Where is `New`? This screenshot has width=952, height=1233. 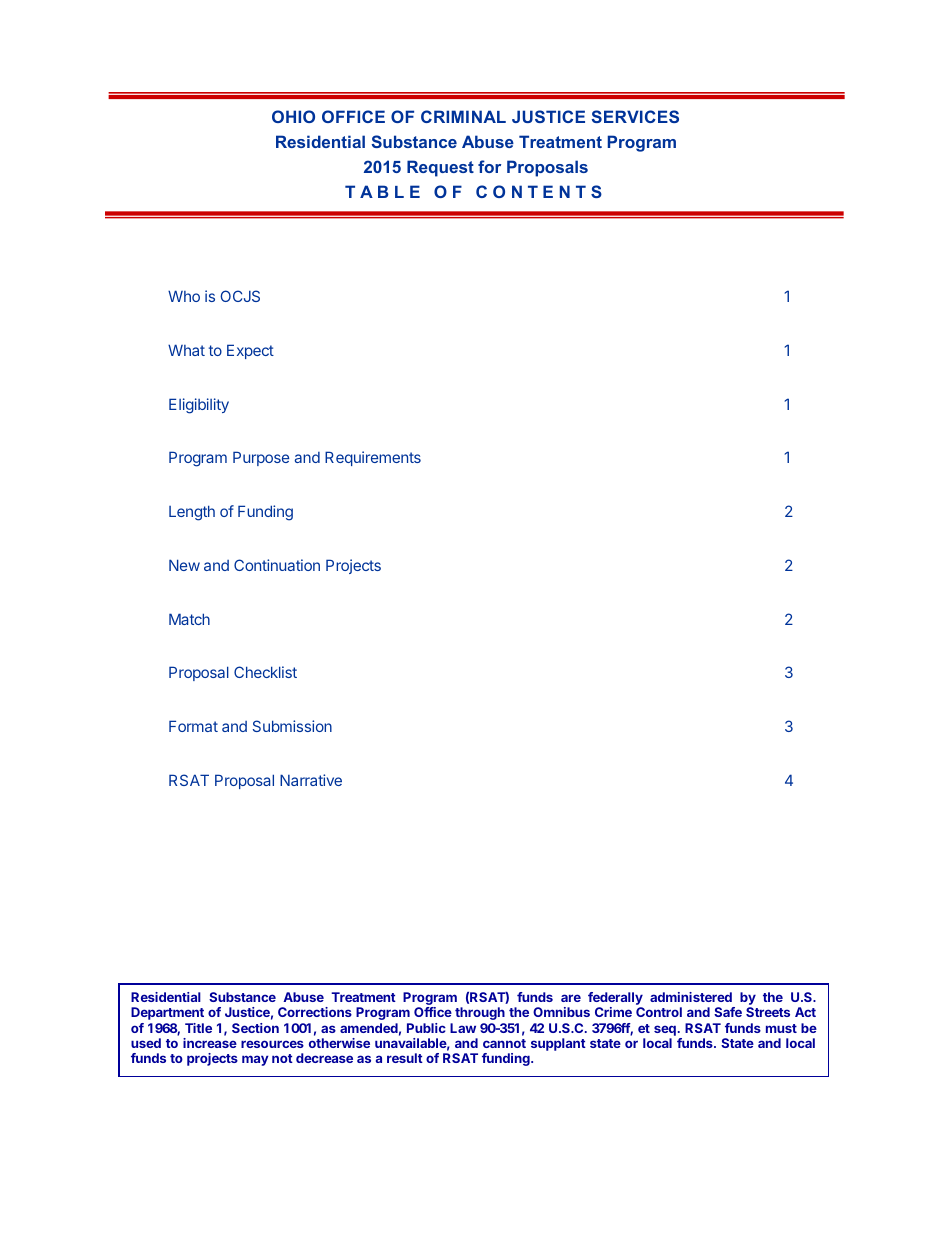
New is located at coordinates (184, 565).
